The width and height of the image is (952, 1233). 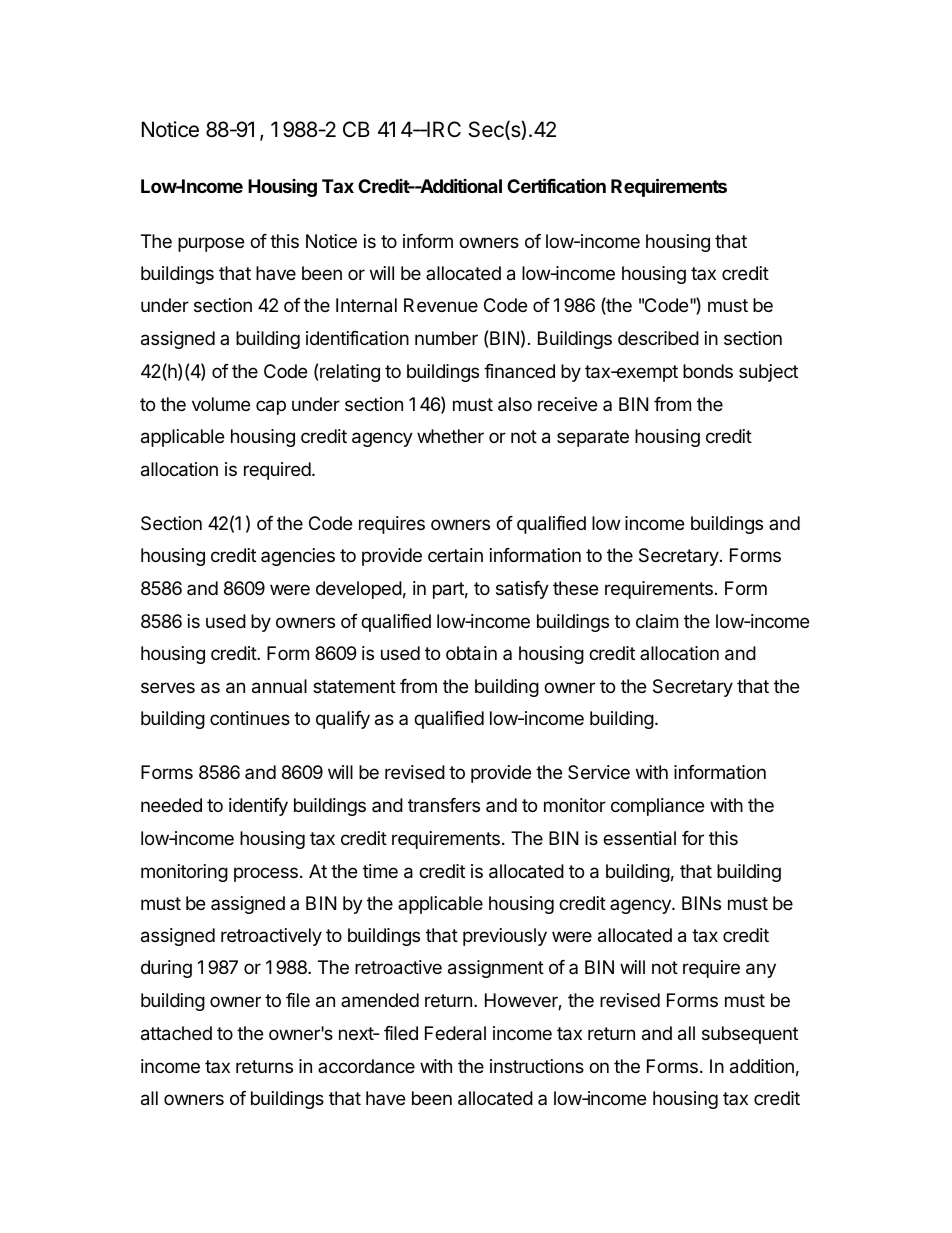 I want to click on subsequent, so click(x=750, y=1035).
